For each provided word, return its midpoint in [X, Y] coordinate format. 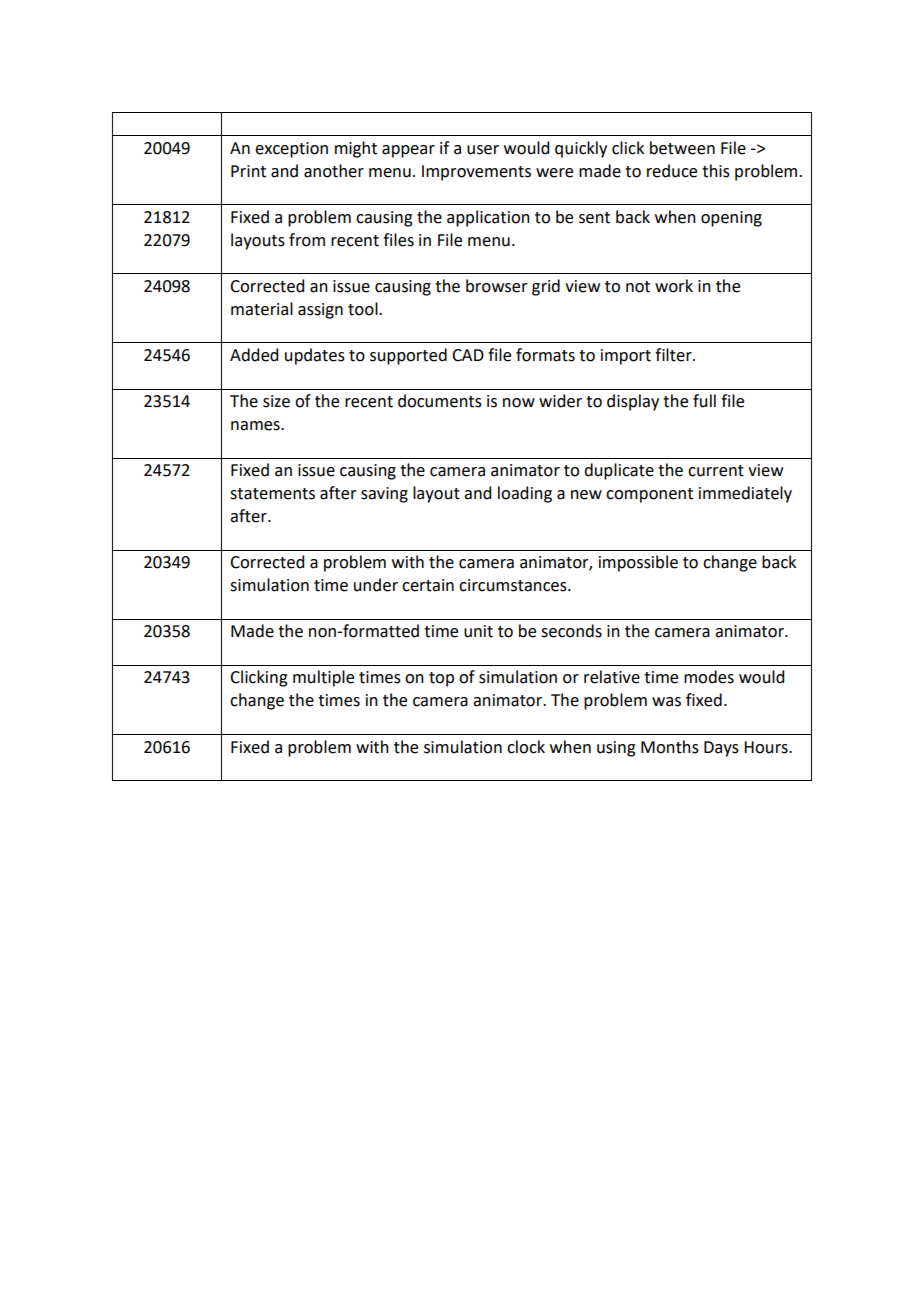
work [674, 286]
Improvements [476, 173]
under [376, 585]
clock [526, 747]
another [334, 171]
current [716, 471]
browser [497, 286]
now [519, 403]
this [716, 171]
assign [320, 311]
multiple [323, 678]
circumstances [514, 585]
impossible [638, 563]
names [256, 426]
